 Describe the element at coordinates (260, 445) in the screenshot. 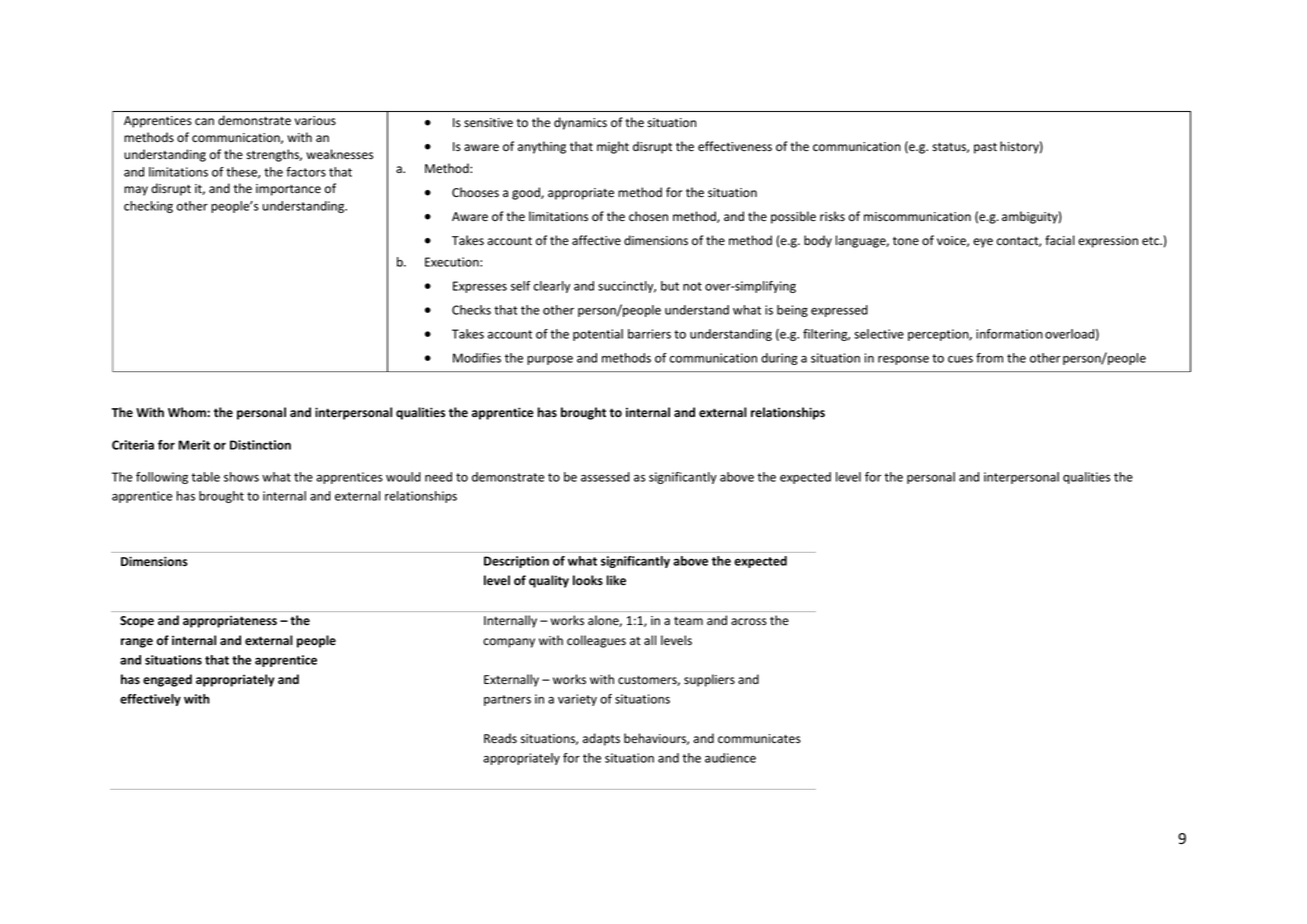

I see `Distinction` at that location.
